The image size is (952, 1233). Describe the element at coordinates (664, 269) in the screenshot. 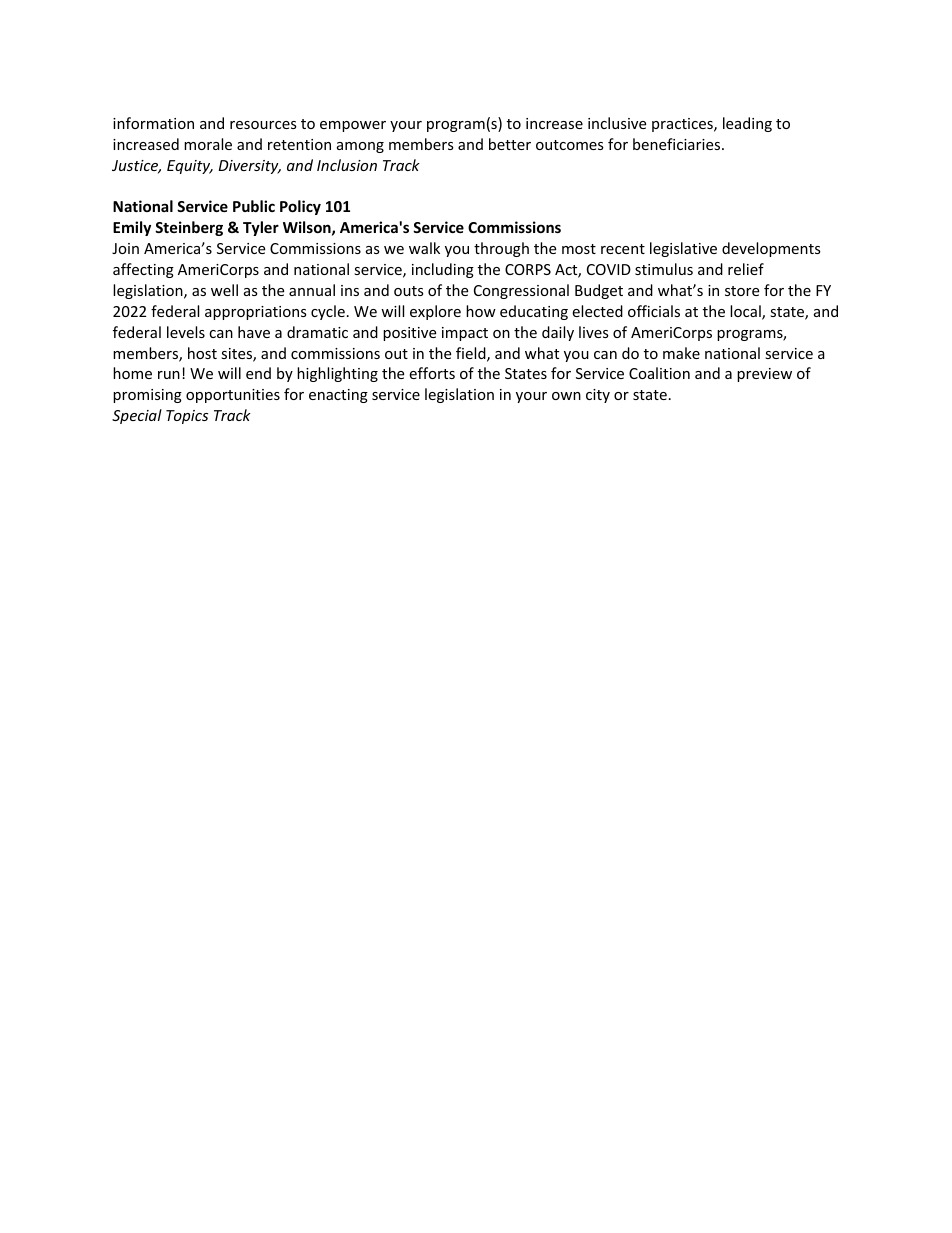

I see `stimulus` at that location.
